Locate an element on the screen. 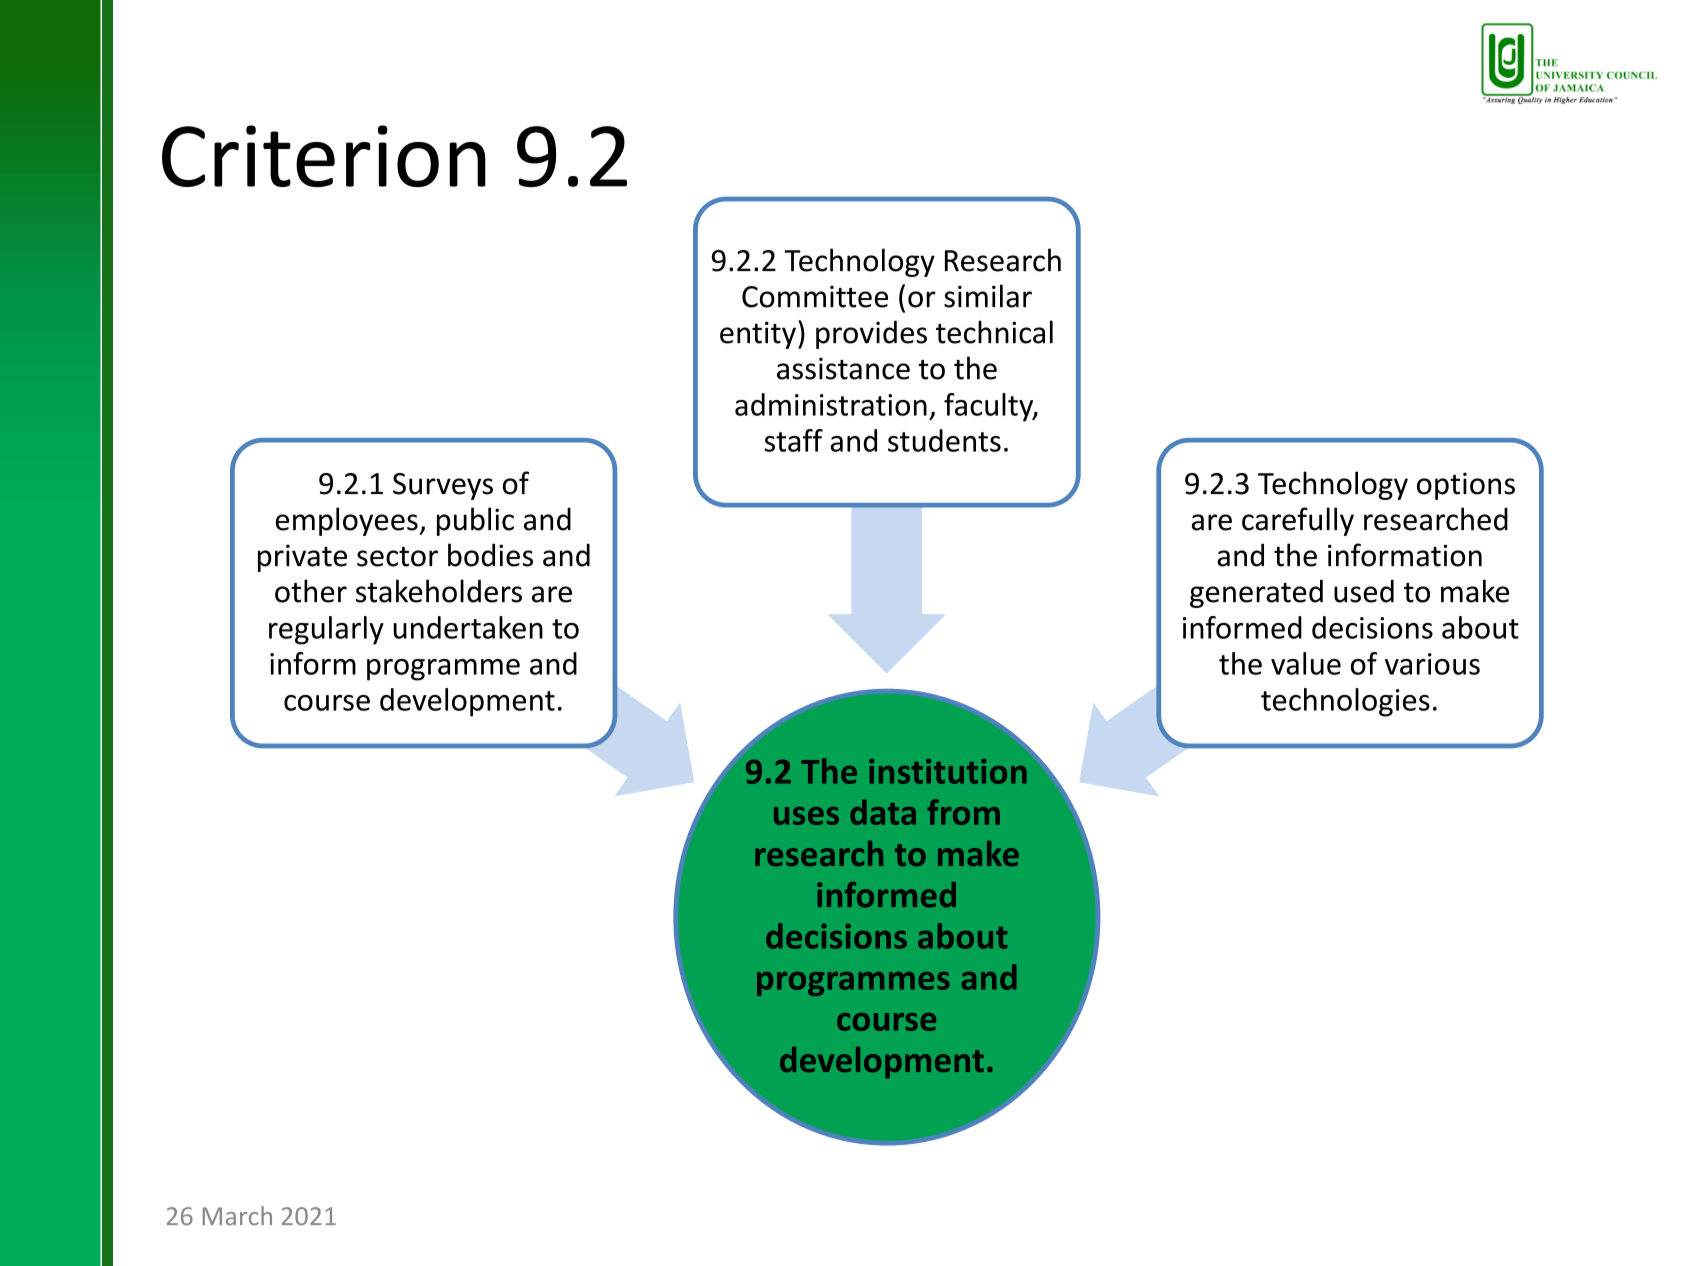 The height and width of the screenshot is (1266, 1689). Criterion is located at coordinates (324, 156).
